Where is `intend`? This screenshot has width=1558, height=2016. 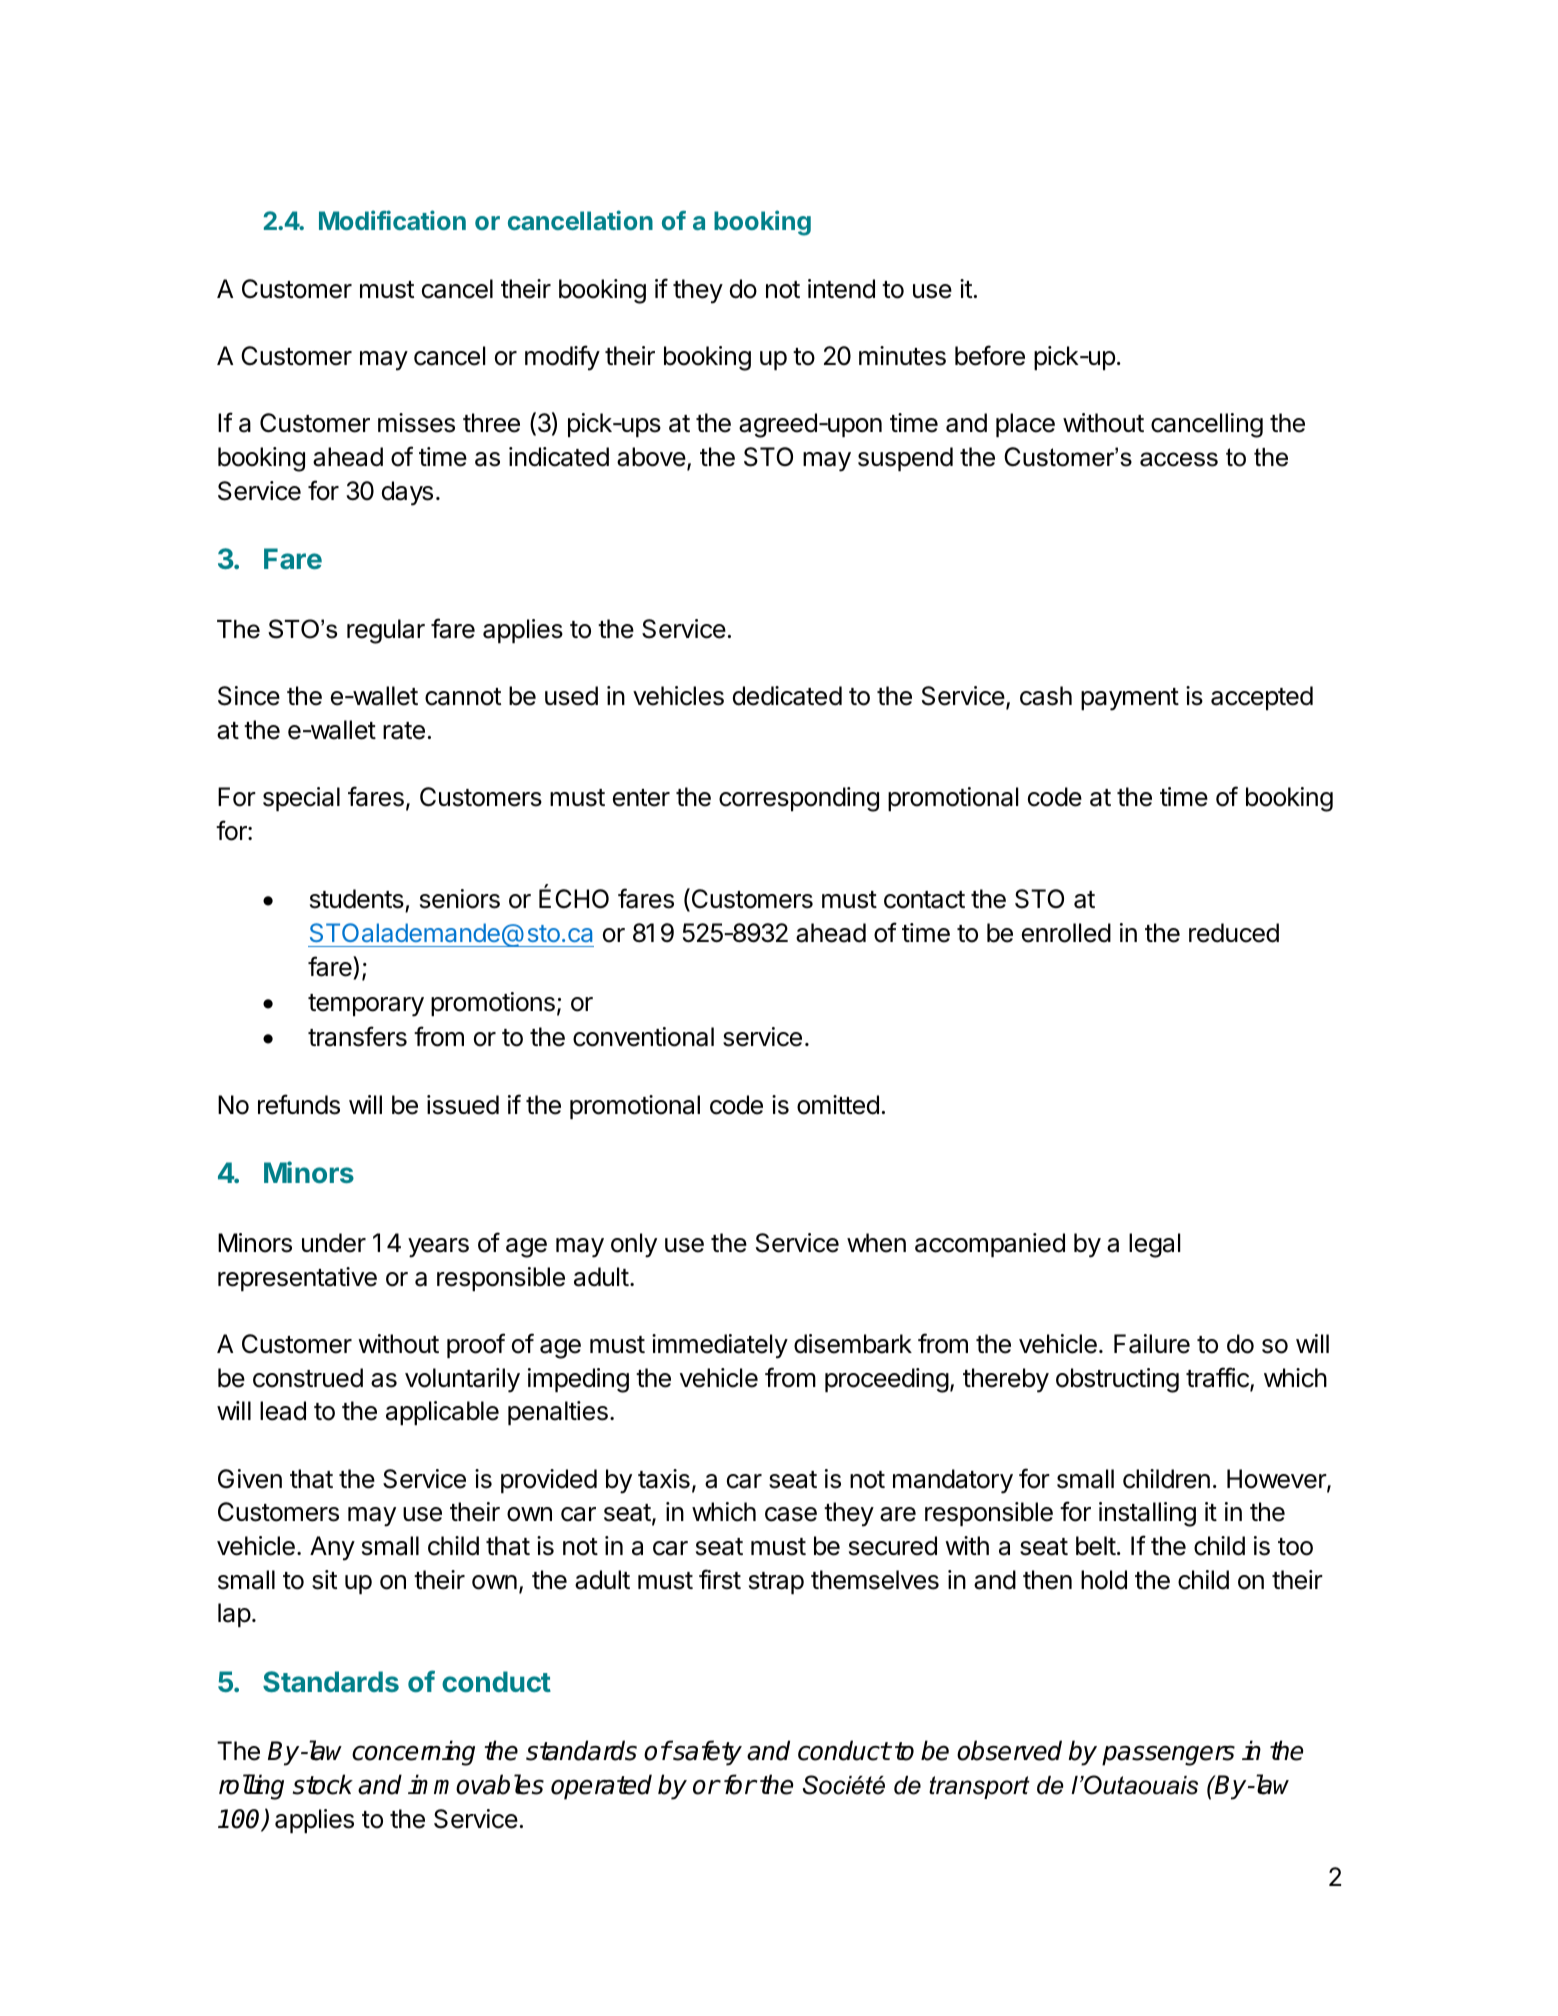
intend is located at coordinates (841, 289).
